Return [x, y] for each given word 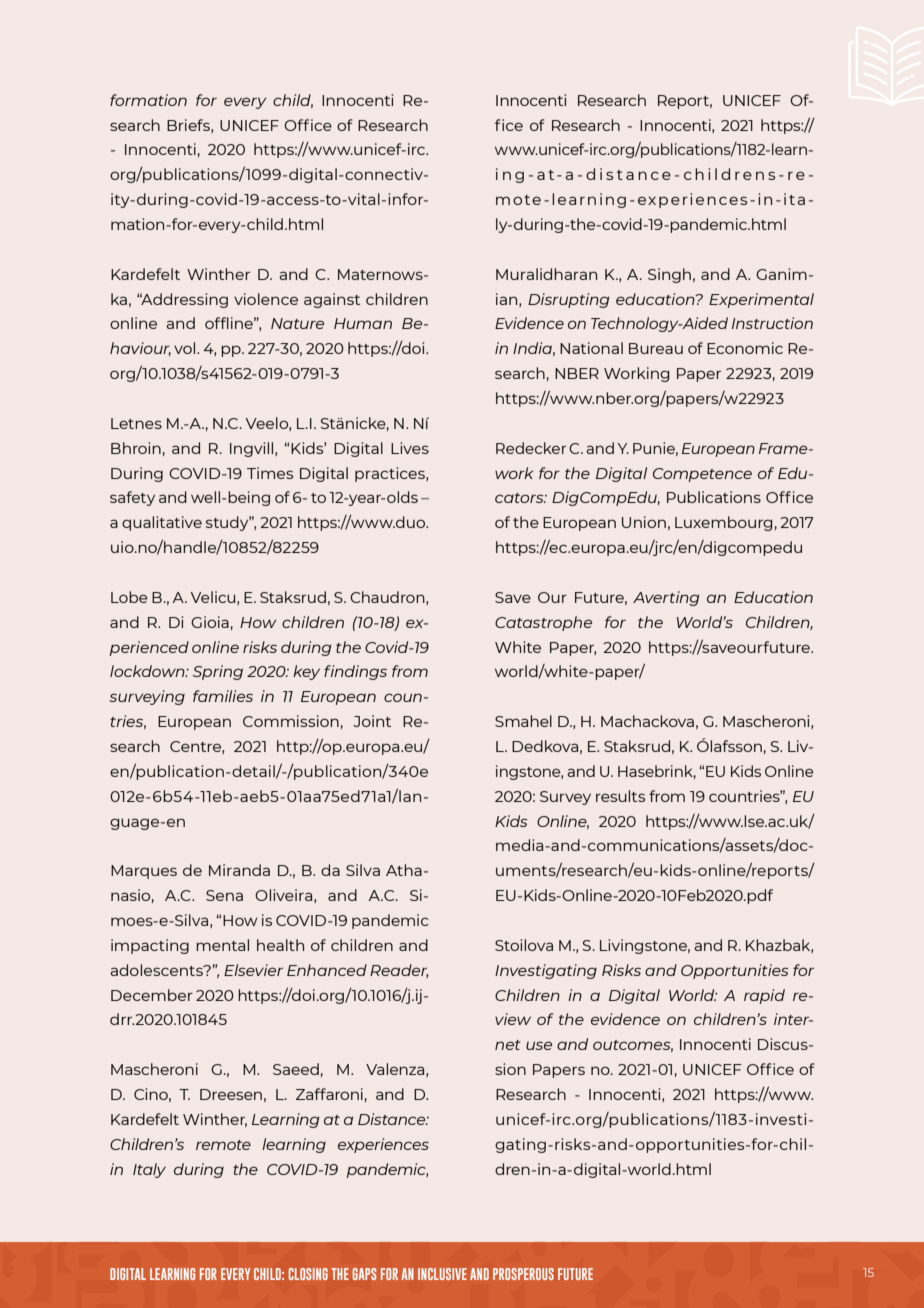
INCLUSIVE [442, 1274]
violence [266, 299]
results [620, 796]
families [223, 696]
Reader [399, 971]
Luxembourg [723, 523]
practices [391, 474]
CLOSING [308, 1274]
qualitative [162, 523]
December [152, 995]
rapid [764, 996]
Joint [372, 721]
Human [363, 323]
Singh [669, 275]
